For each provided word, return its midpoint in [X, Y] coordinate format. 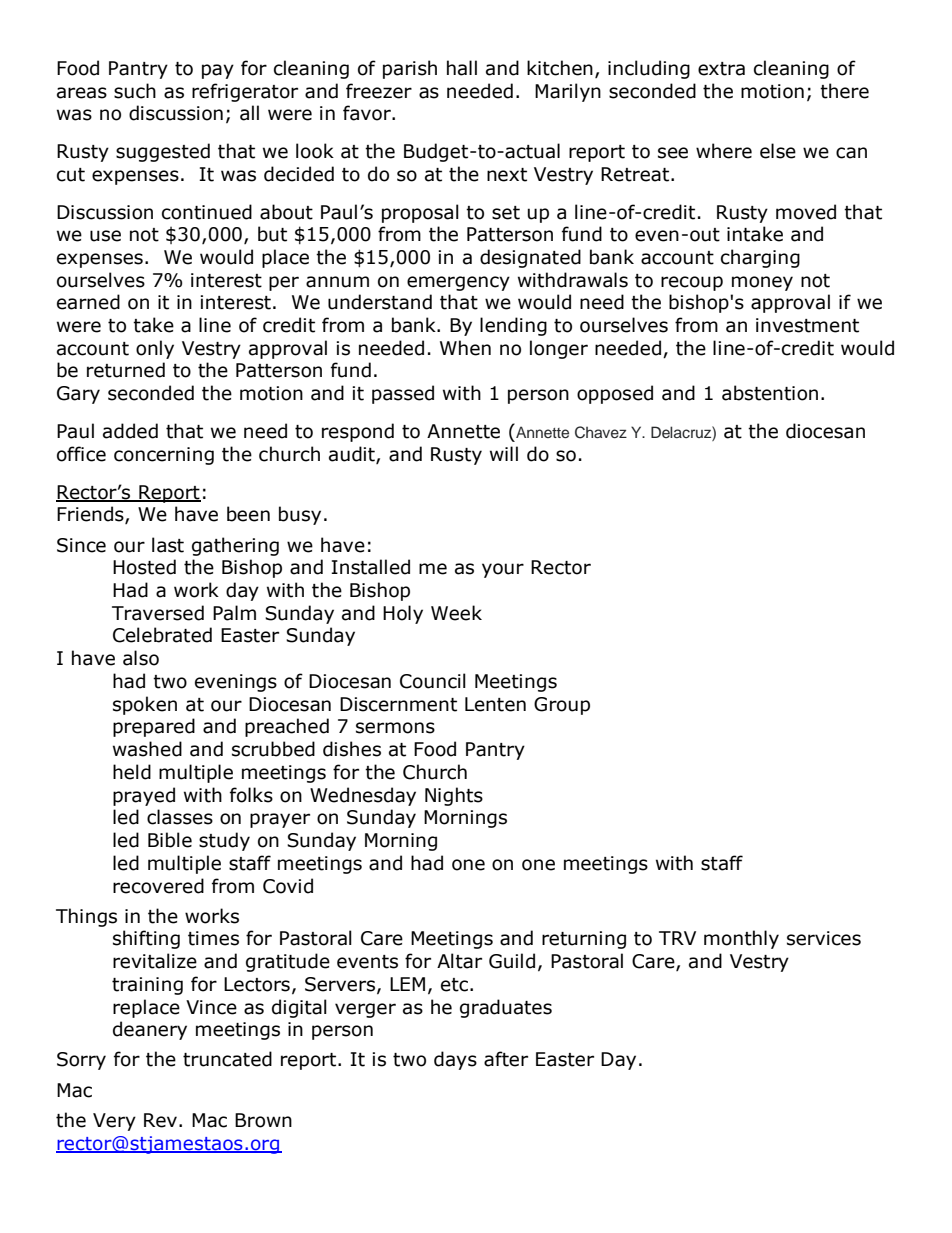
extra [721, 69]
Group [562, 706]
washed [147, 749]
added [130, 431]
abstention [770, 393]
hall [462, 68]
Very [114, 1122]
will [504, 453]
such [135, 91]
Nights [454, 796]
